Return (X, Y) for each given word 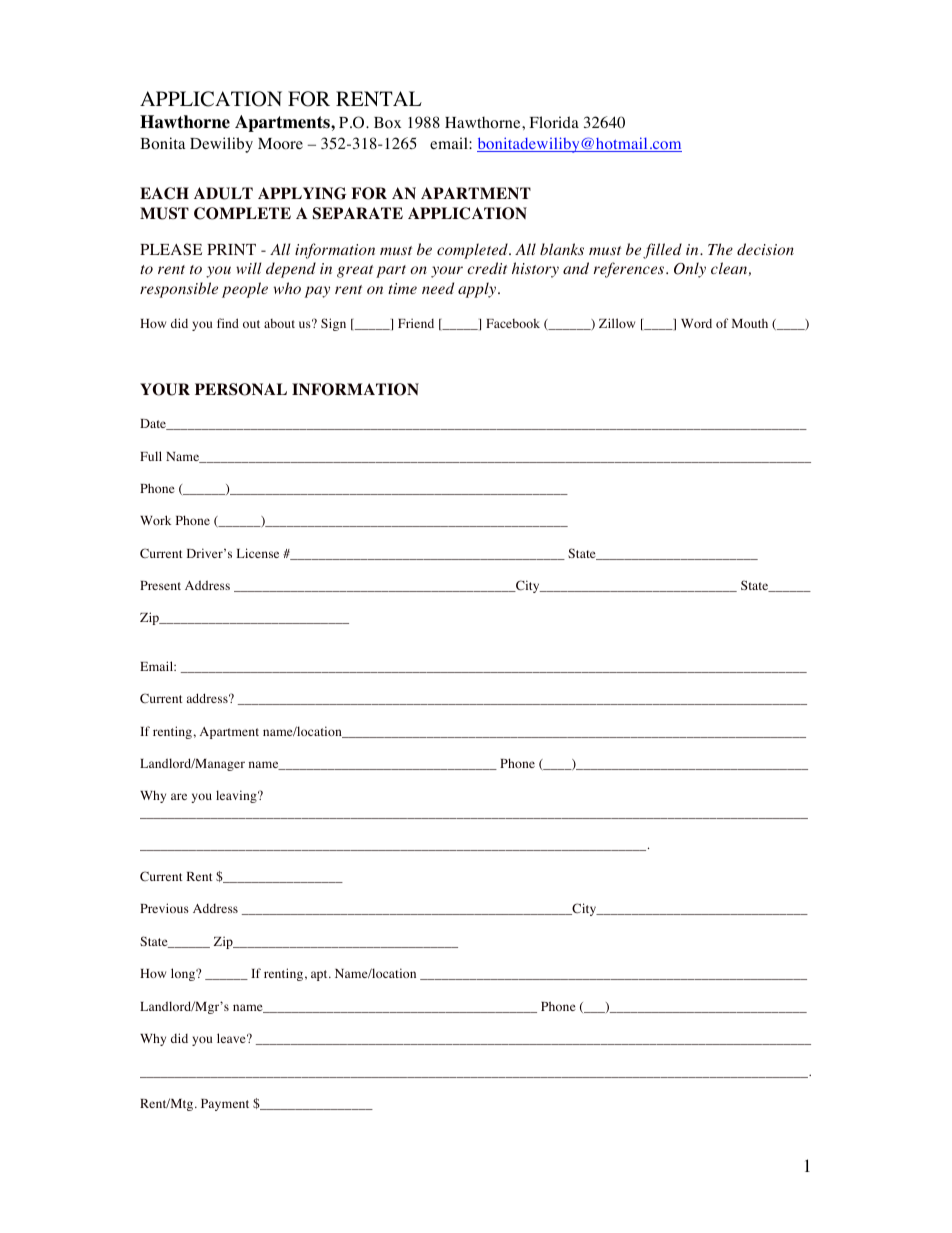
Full (151, 456)
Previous (164, 908)
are (179, 796)
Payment (225, 1105)
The (720, 249)
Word (696, 323)
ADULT (223, 193)
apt (320, 975)
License (258, 553)
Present (160, 585)
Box (387, 123)
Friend (416, 323)
